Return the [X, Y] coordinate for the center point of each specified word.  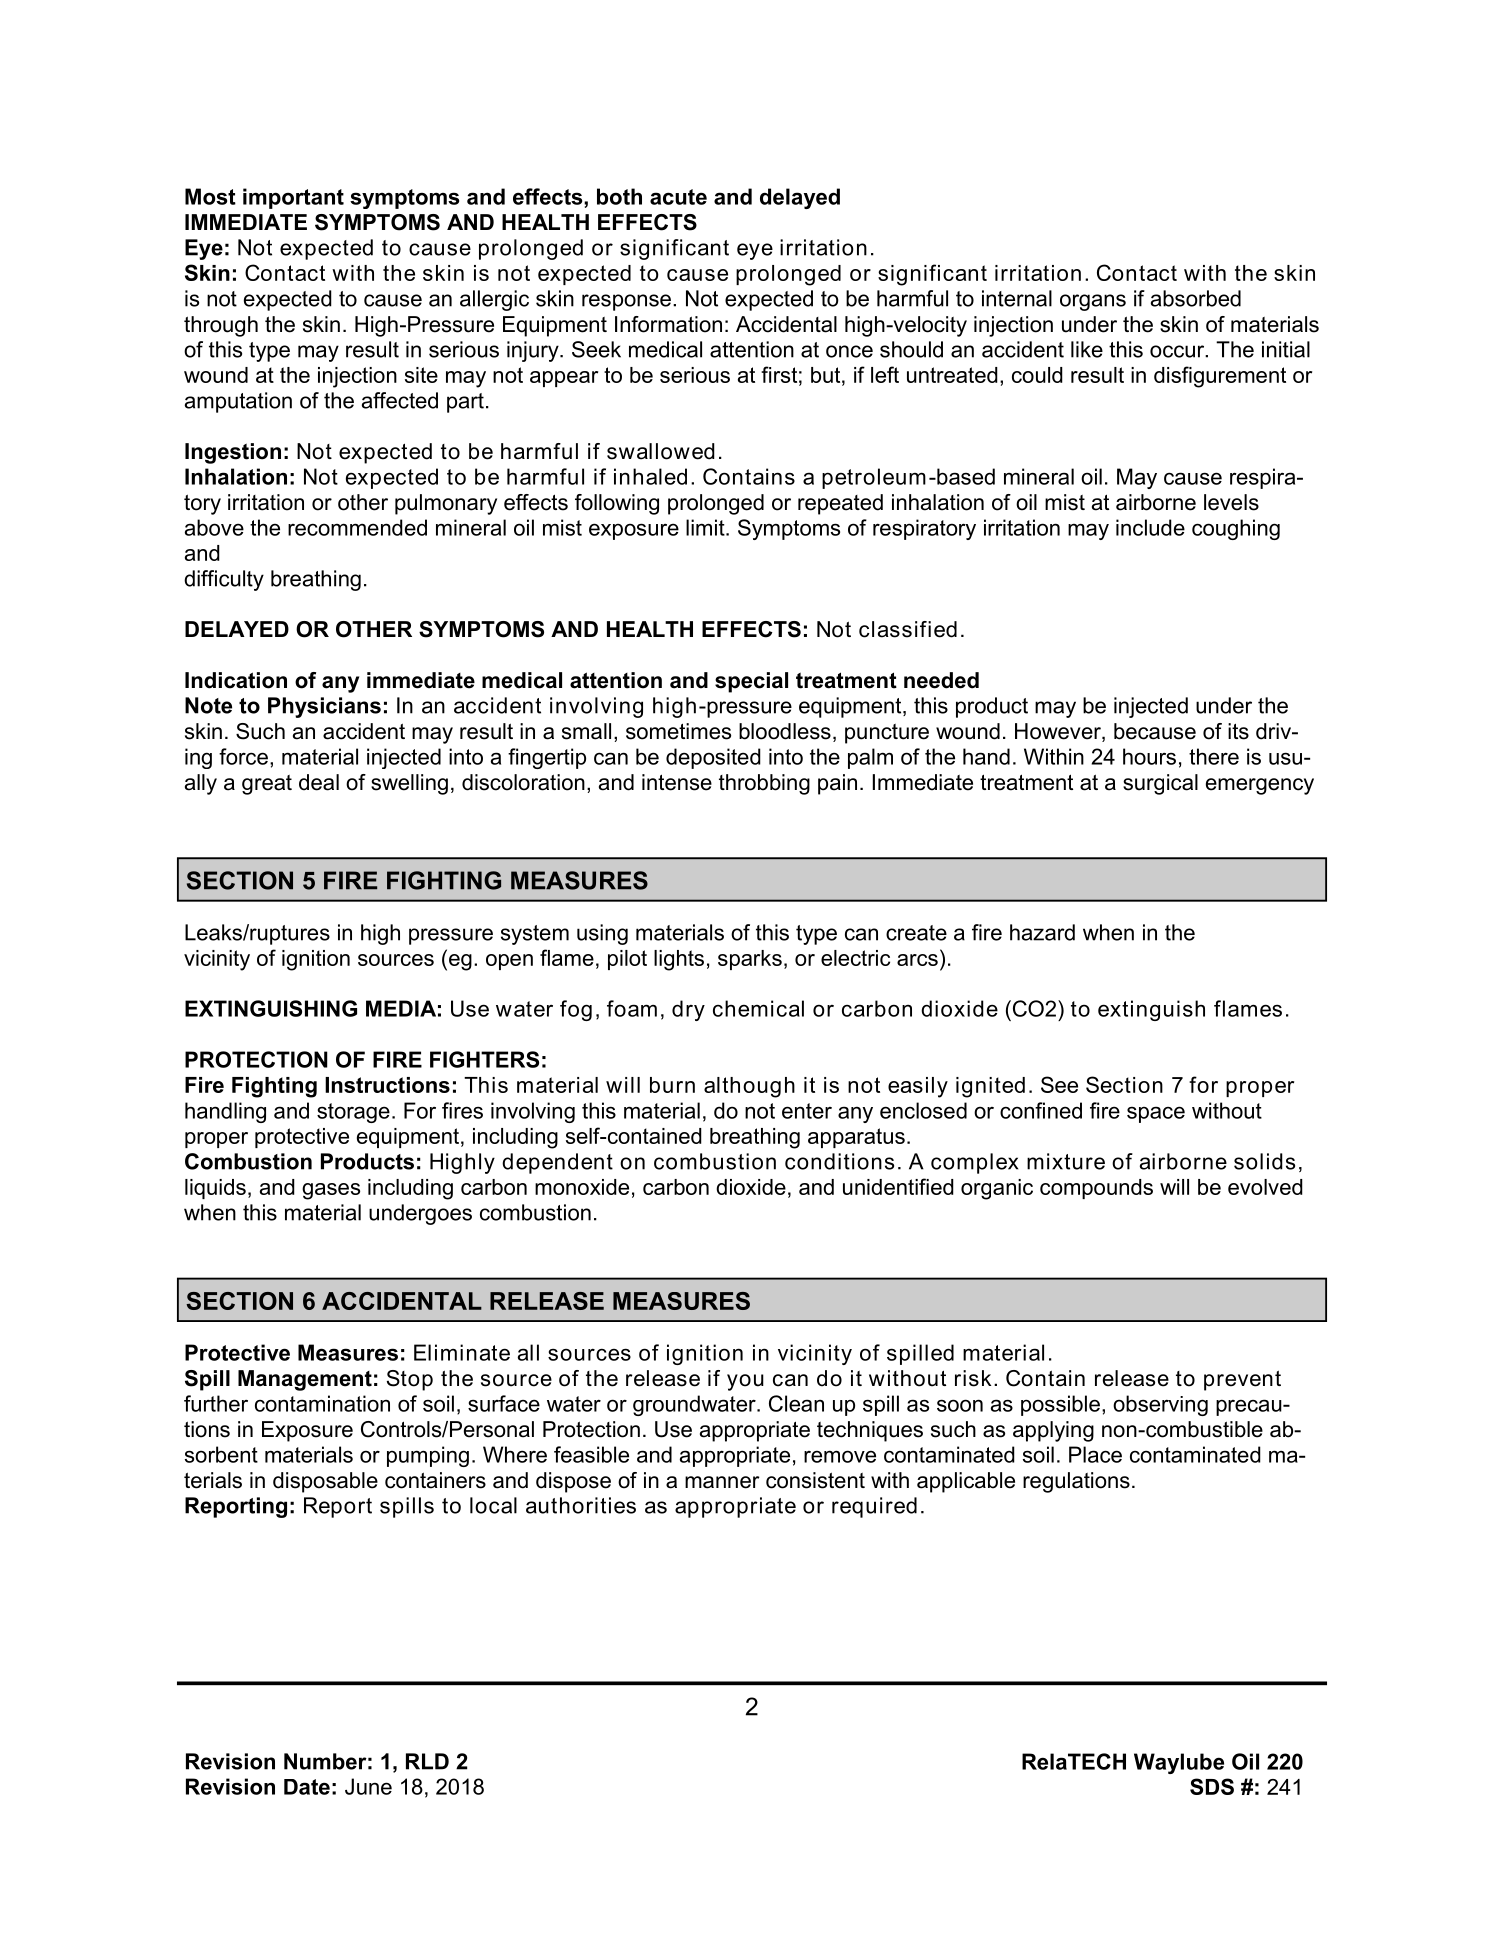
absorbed [1196, 298]
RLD [427, 1761]
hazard [1042, 932]
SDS [1212, 1786]
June [368, 1786]
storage [353, 1113]
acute [678, 197]
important [293, 198]
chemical [758, 1008]
